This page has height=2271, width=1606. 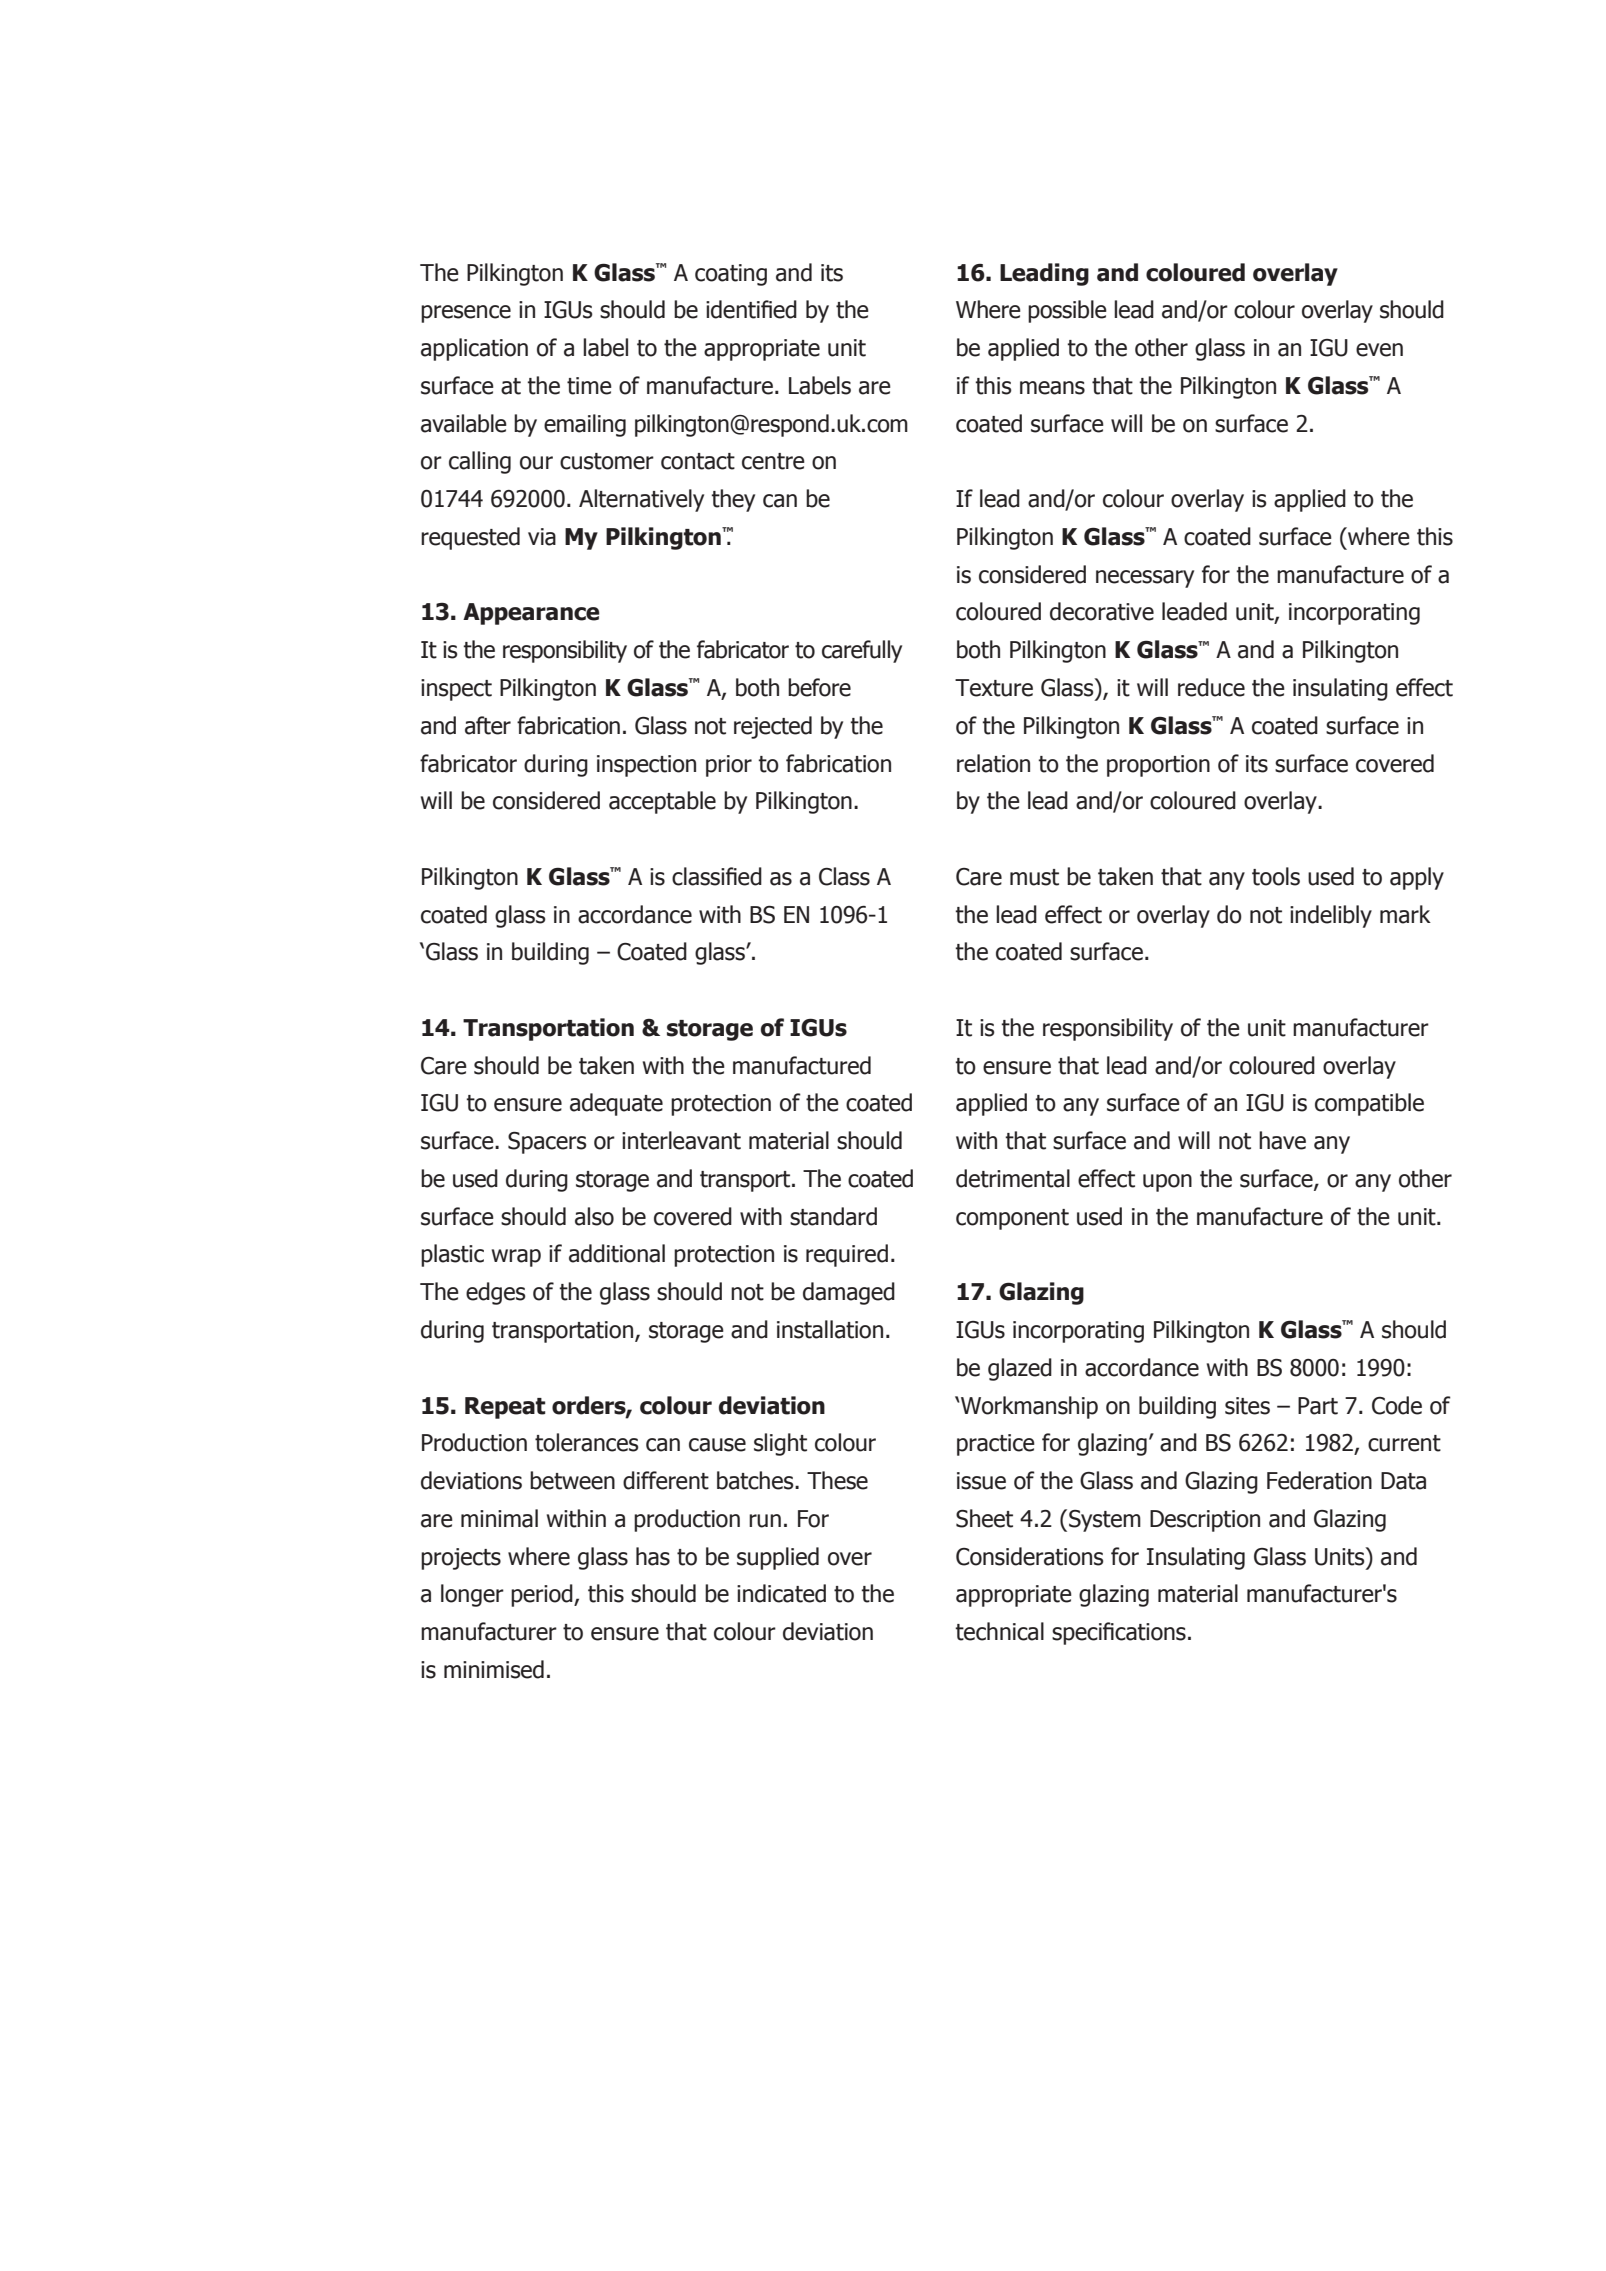 What do you see at coordinates (1067, 311) in the page?
I see `possible` at bounding box center [1067, 311].
